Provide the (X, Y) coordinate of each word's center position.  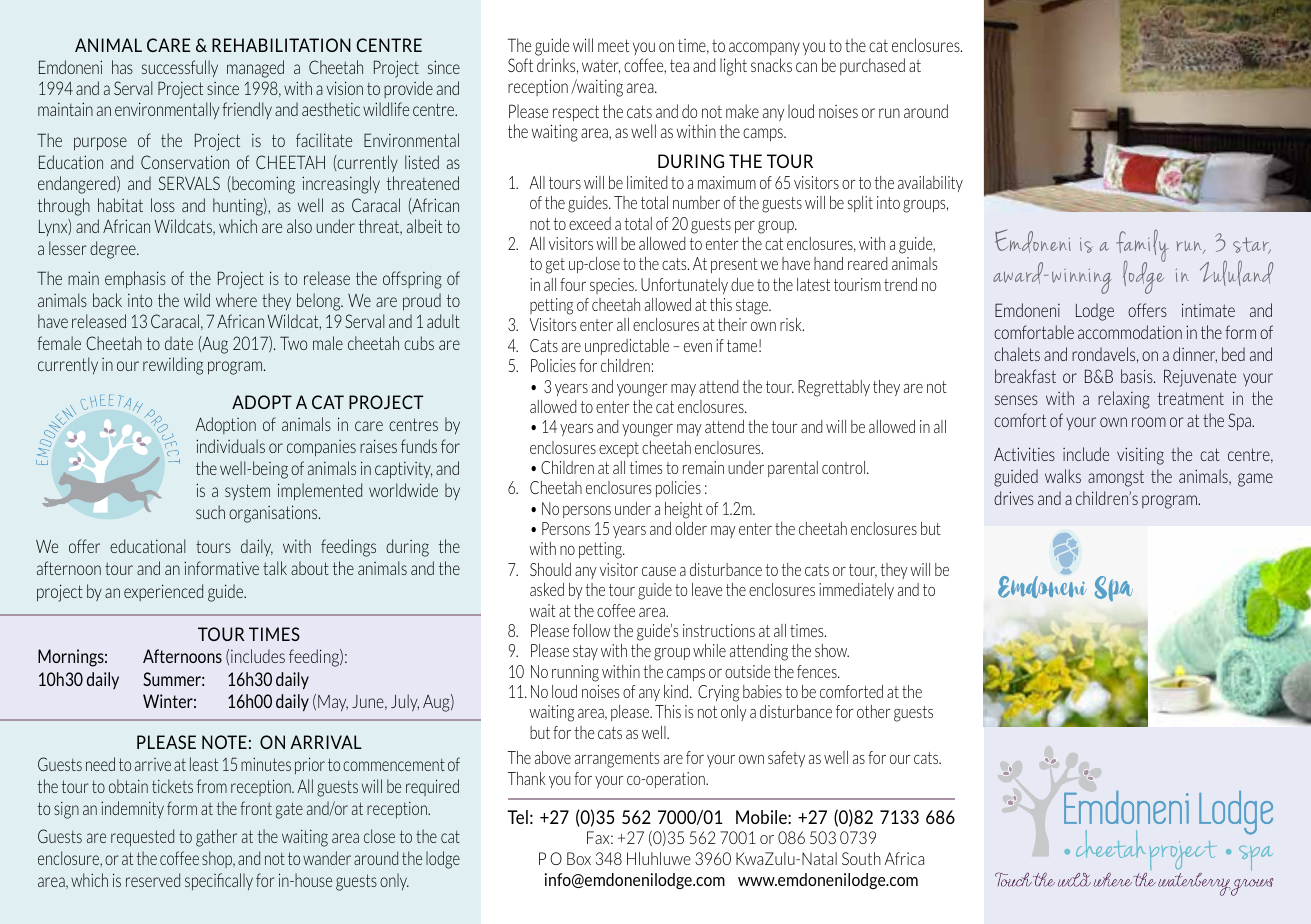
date (179, 343)
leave (707, 589)
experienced (163, 592)
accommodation (1130, 332)
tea (679, 65)
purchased (872, 66)
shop (218, 859)
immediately (856, 591)
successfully (180, 68)
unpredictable (627, 347)
